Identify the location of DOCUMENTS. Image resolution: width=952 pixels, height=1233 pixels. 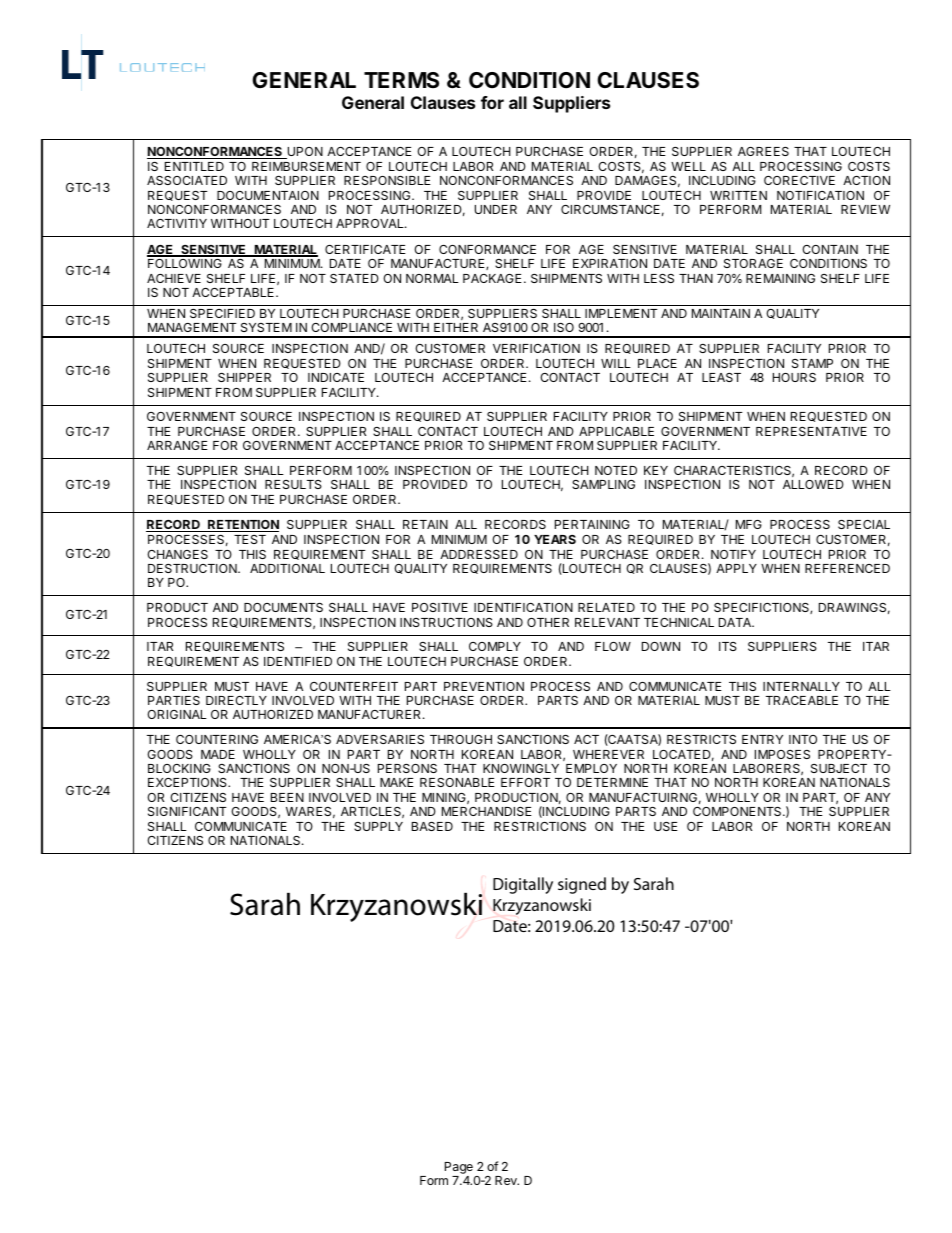
(283, 607).
